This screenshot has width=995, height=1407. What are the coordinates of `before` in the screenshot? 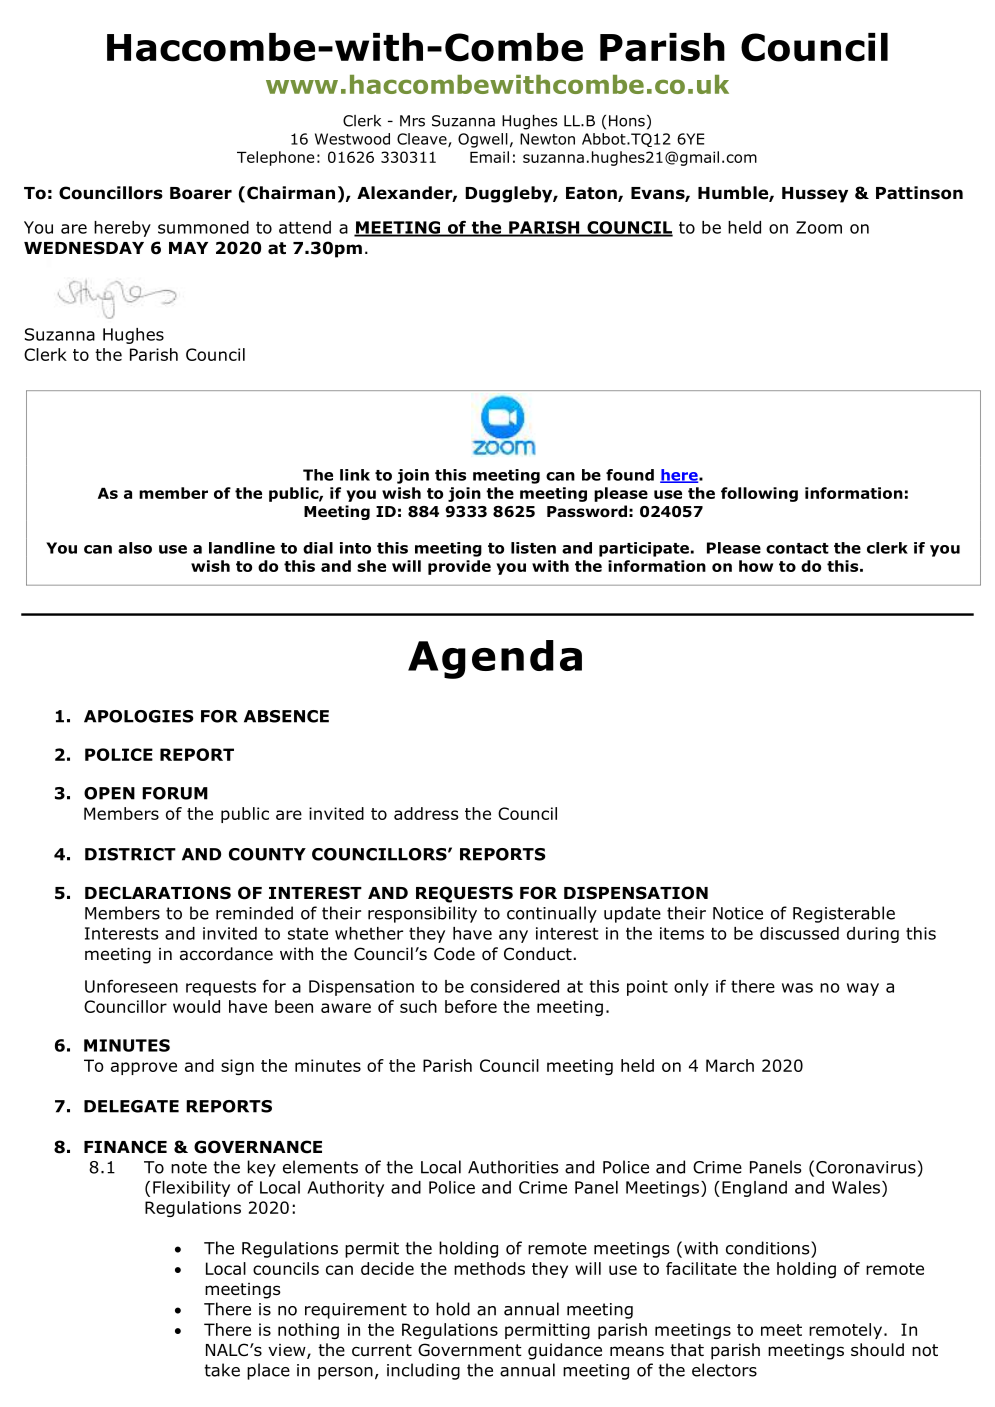 It's located at (471, 1006).
